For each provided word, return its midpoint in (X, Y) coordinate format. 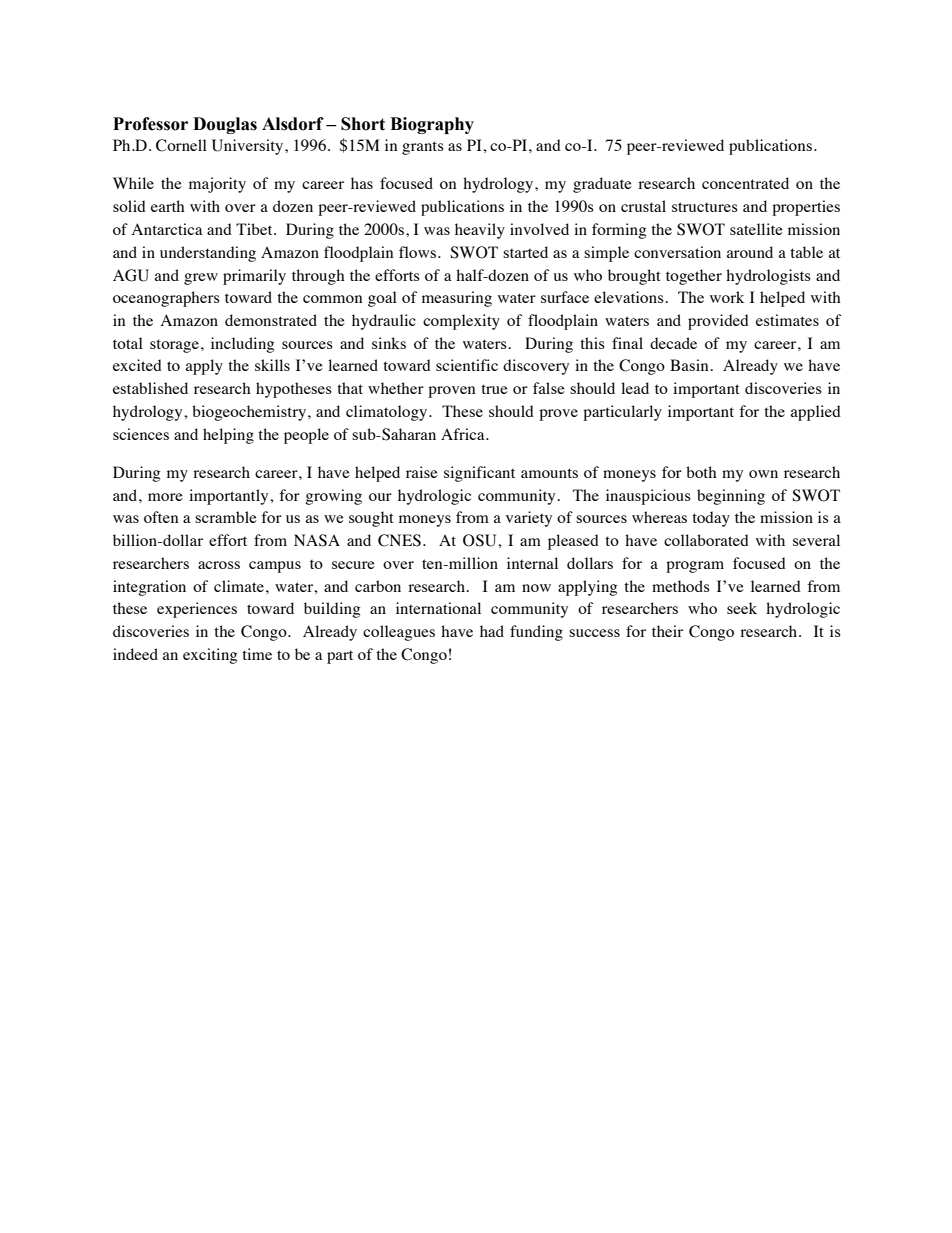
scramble (226, 517)
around (750, 252)
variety (529, 519)
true (494, 389)
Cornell (181, 145)
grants (423, 148)
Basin (689, 365)
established (150, 388)
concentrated (745, 183)
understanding (208, 254)
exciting (210, 656)
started (525, 252)
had (492, 631)
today (711, 519)
